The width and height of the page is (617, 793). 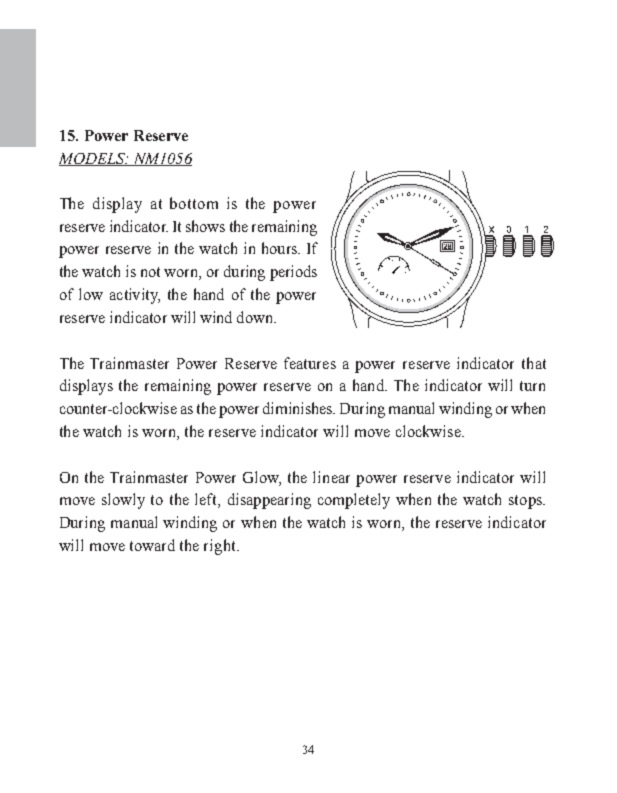 What do you see at coordinates (293, 273) in the page?
I see `periods` at bounding box center [293, 273].
